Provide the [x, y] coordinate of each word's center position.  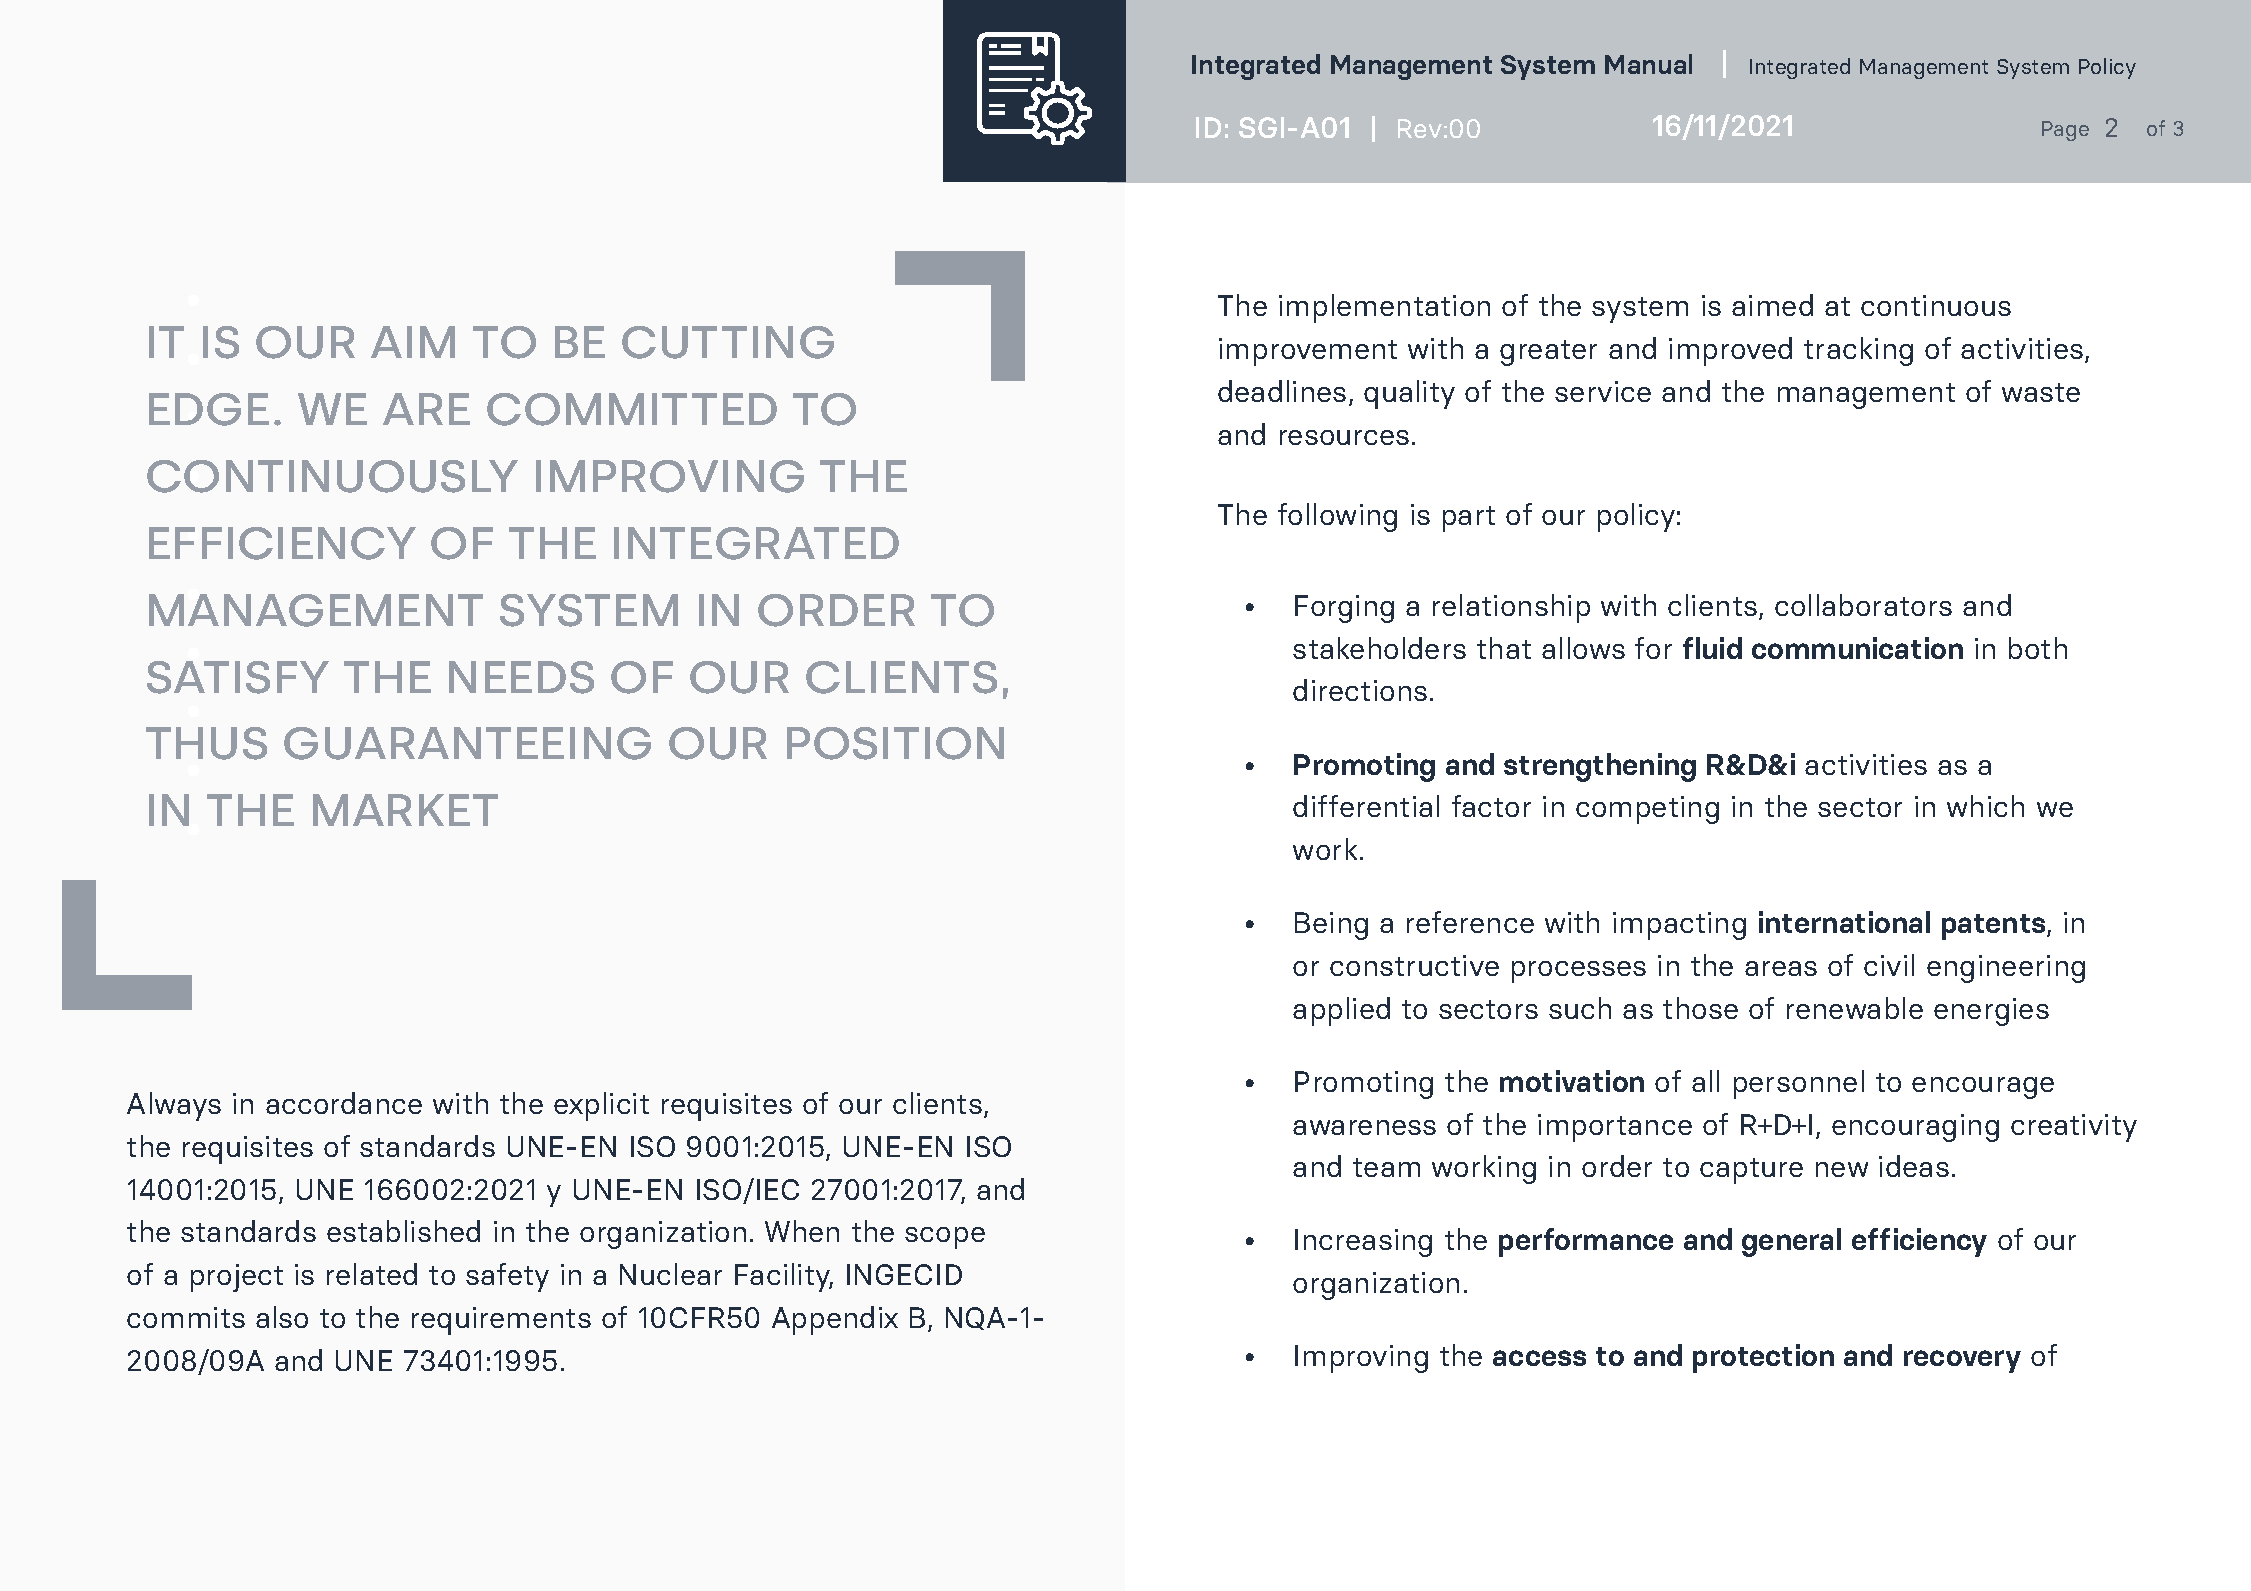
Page [2065, 131]
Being [1331, 926]
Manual [1648, 64]
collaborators [1863, 605]
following [1337, 517]
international [1844, 922]
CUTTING [728, 342]
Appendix [835, 1320]
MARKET [405, 810]
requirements [501, 1321]
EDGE [209, 409]
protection [1763, 1358]
